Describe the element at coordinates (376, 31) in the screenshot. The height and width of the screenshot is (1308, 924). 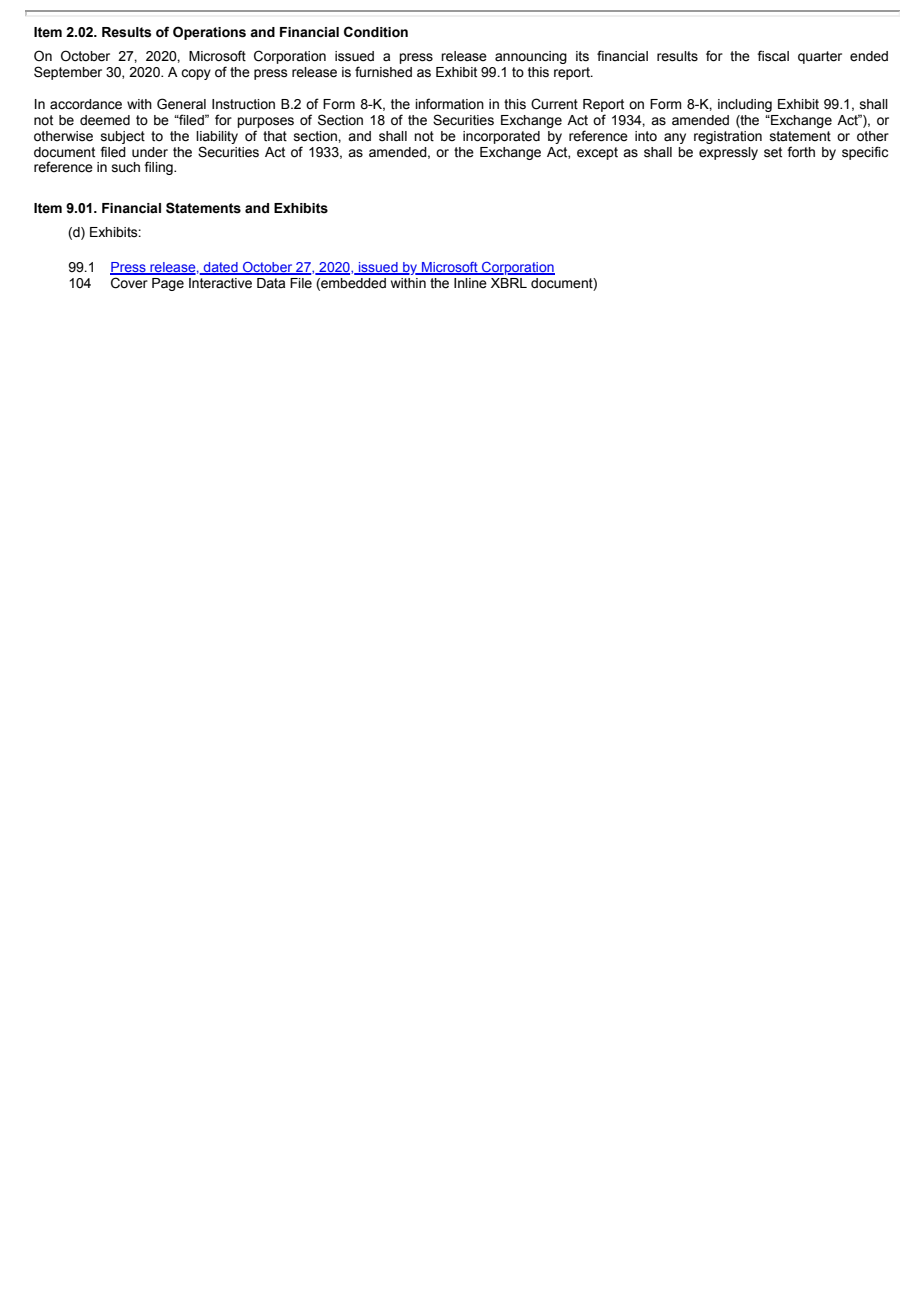
I see `Condition` at that location.
